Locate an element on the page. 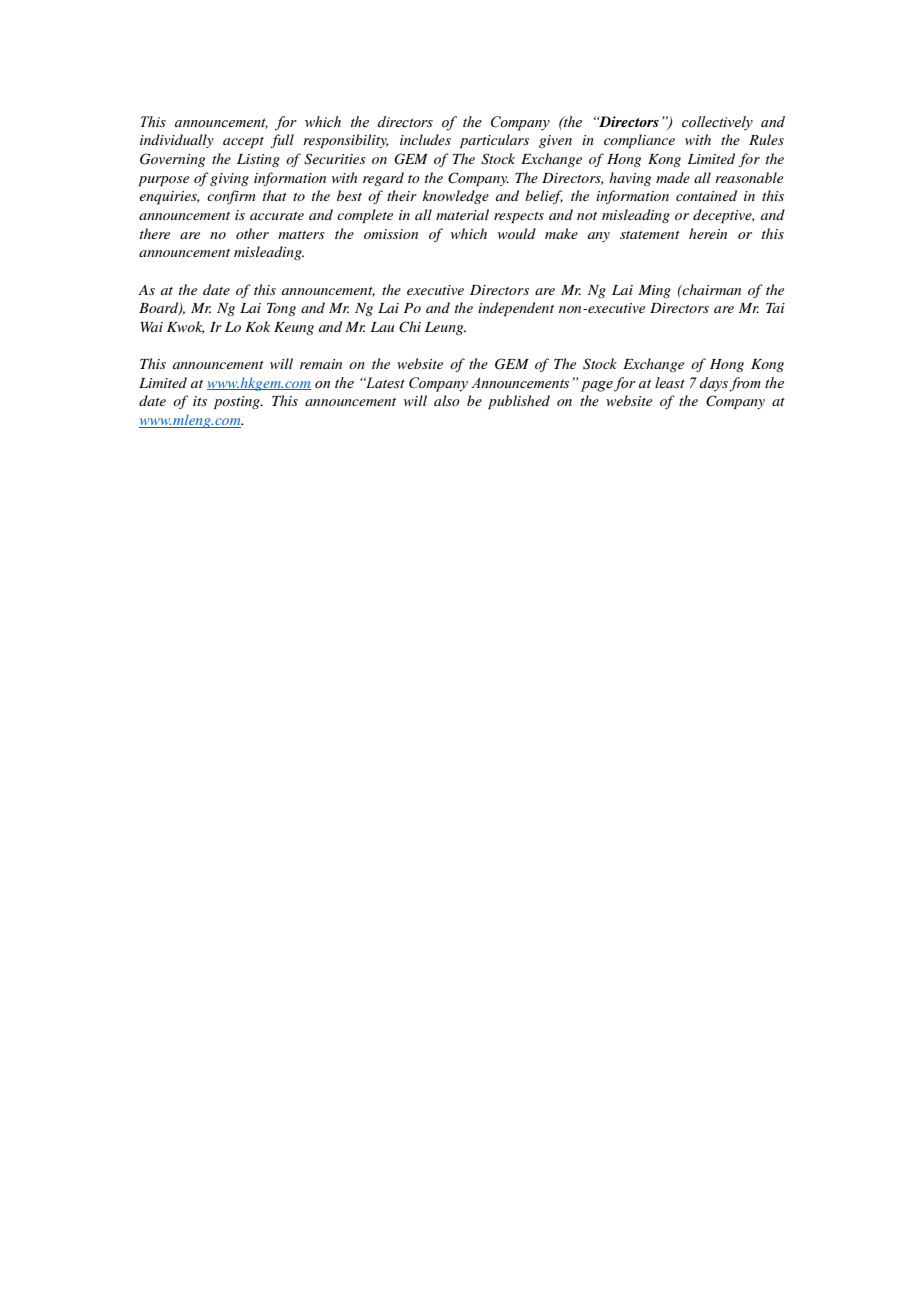  collectively is located at coordinates (717, 123).
